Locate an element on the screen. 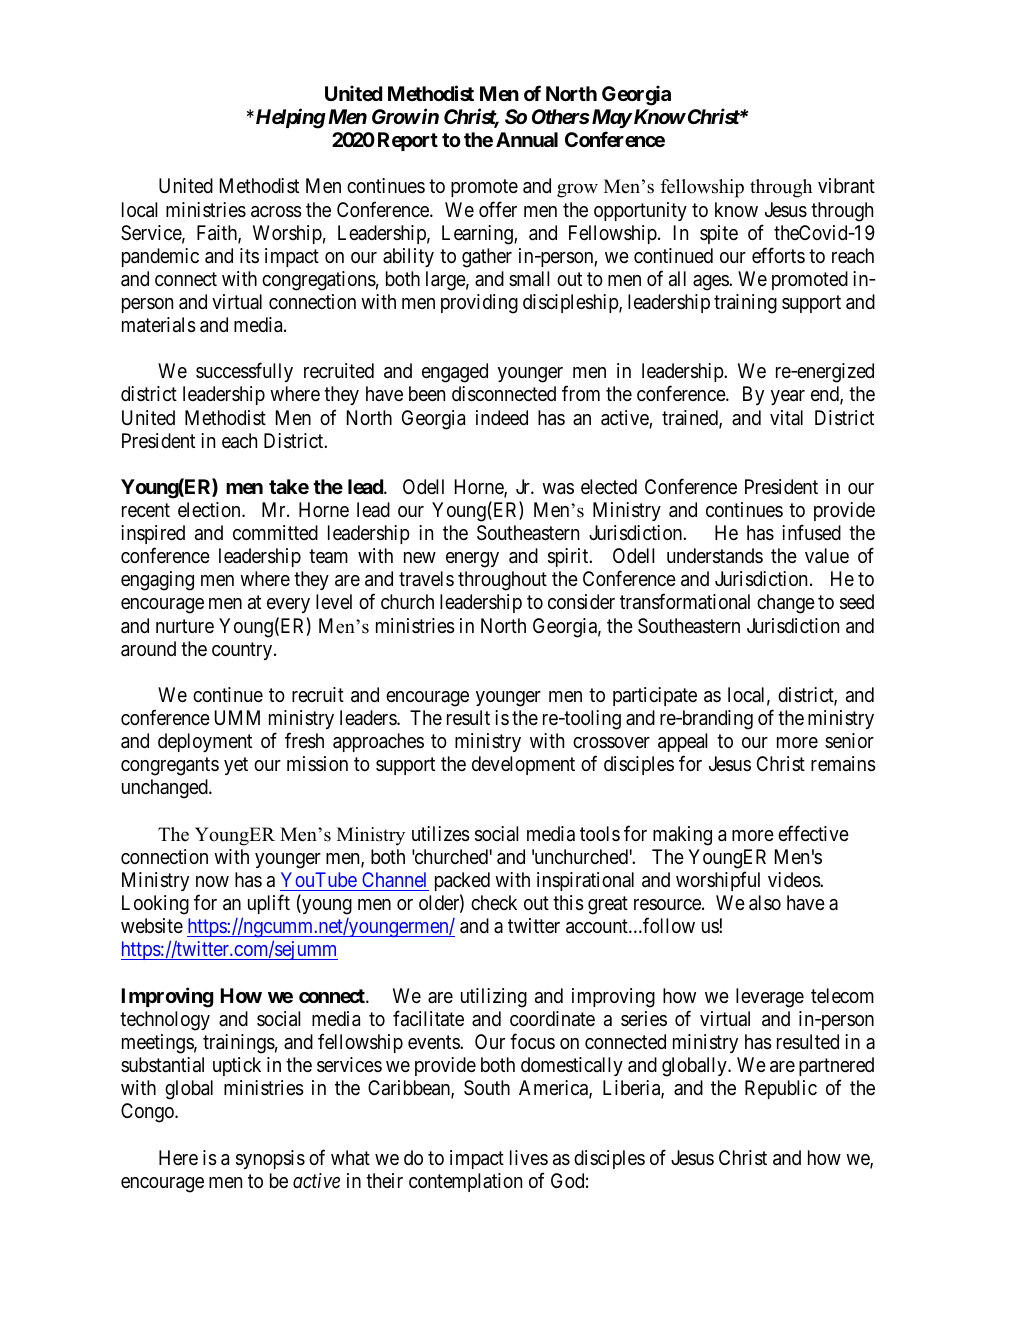 The height and width of the screenshot is (1326, 1025). uplift is located at coordinates (269, 904).
